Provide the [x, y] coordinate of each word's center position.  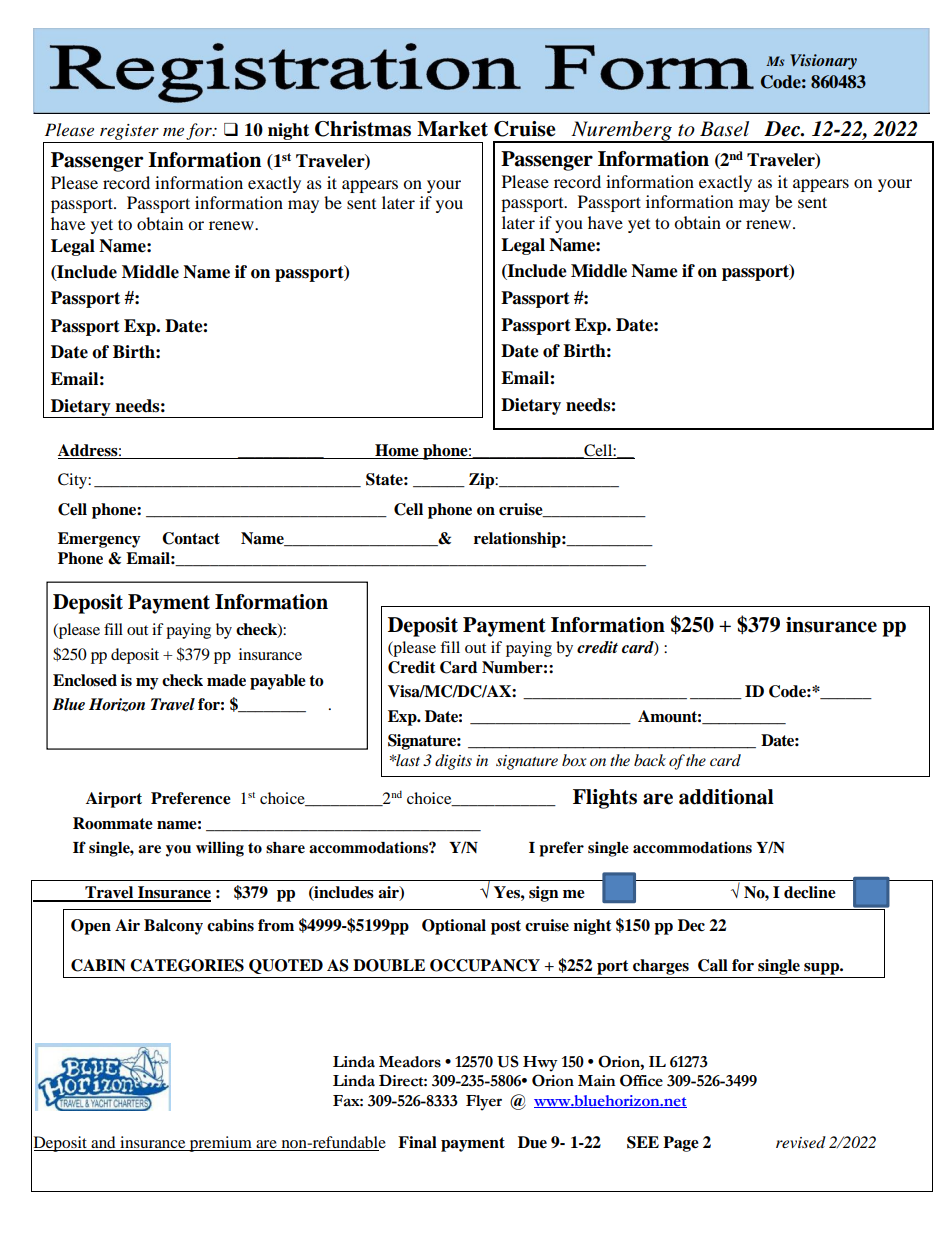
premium [221, 1144]
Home [397, 450]
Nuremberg [621, 132]
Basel [724, 129]
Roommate [113, 823]
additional [726, 797]
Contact [191, 538]
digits [453, 762]
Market [452, 129]
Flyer [484, 1103]
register [129, 133]
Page [681, 1144]
